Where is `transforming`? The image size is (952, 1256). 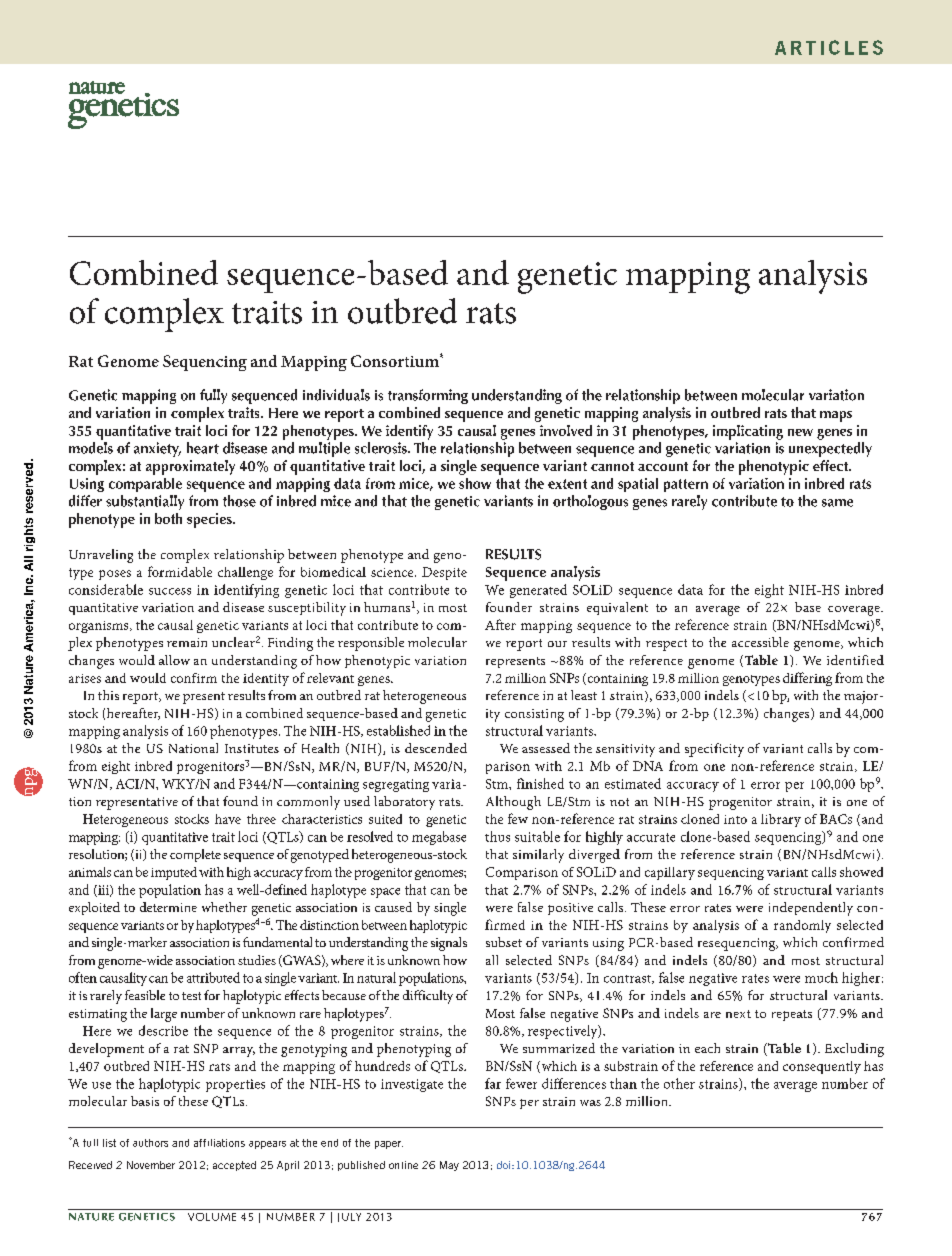
transforming is located at coordinates (428, 396).
